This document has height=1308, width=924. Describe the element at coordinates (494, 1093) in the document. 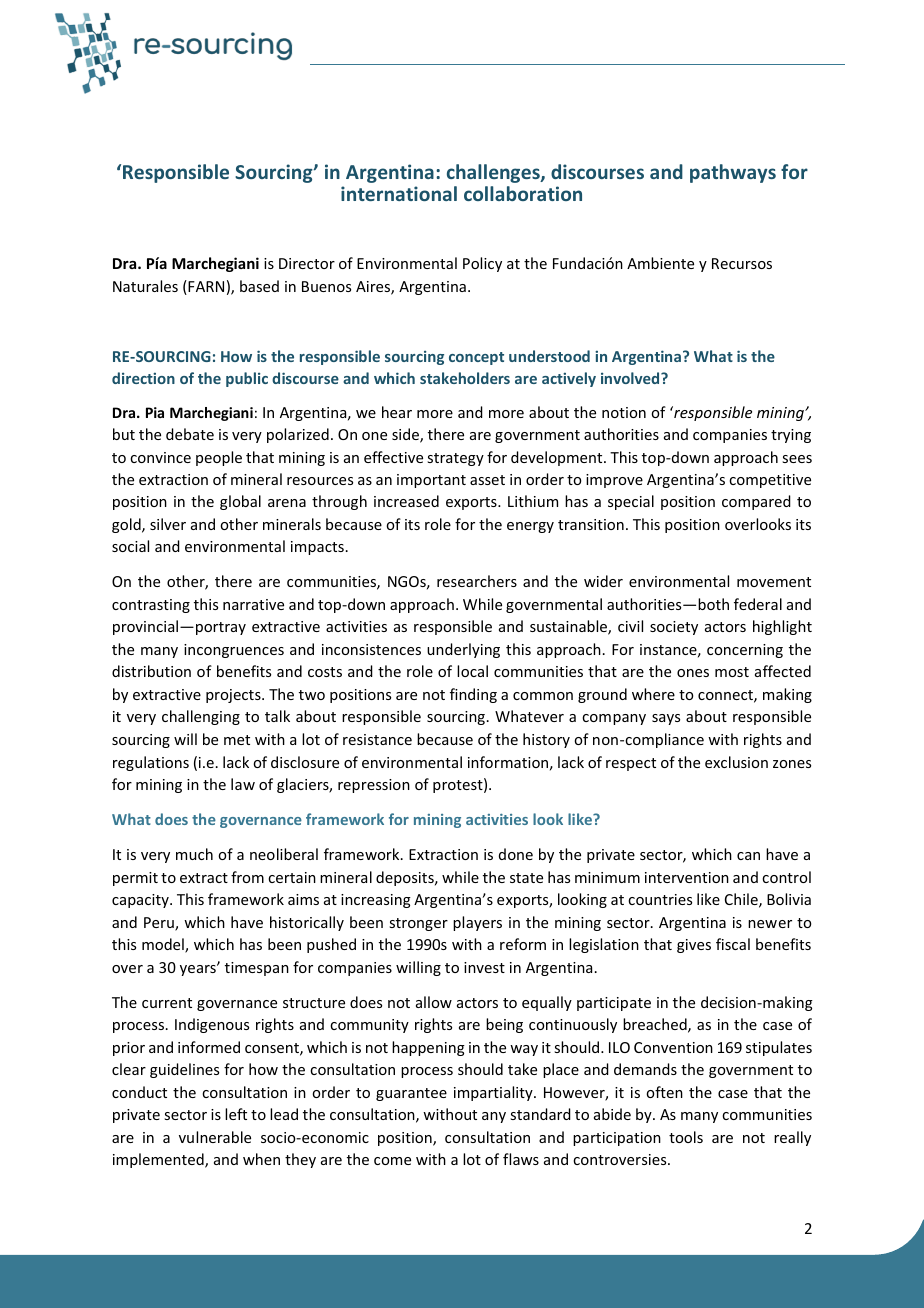

I see `impartiality` at that location.
